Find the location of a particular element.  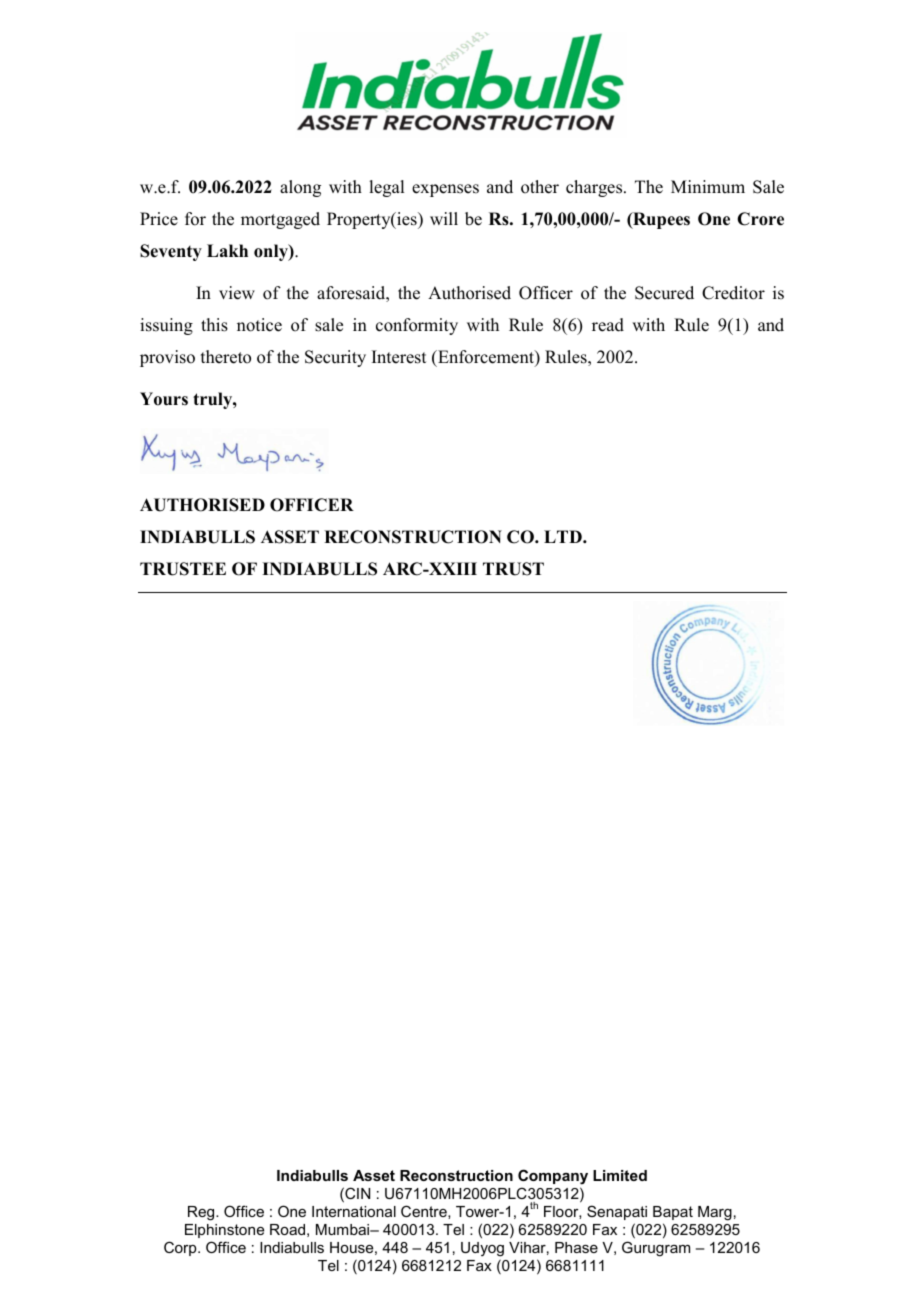

Reg is located at coordinates (202, 1213).
